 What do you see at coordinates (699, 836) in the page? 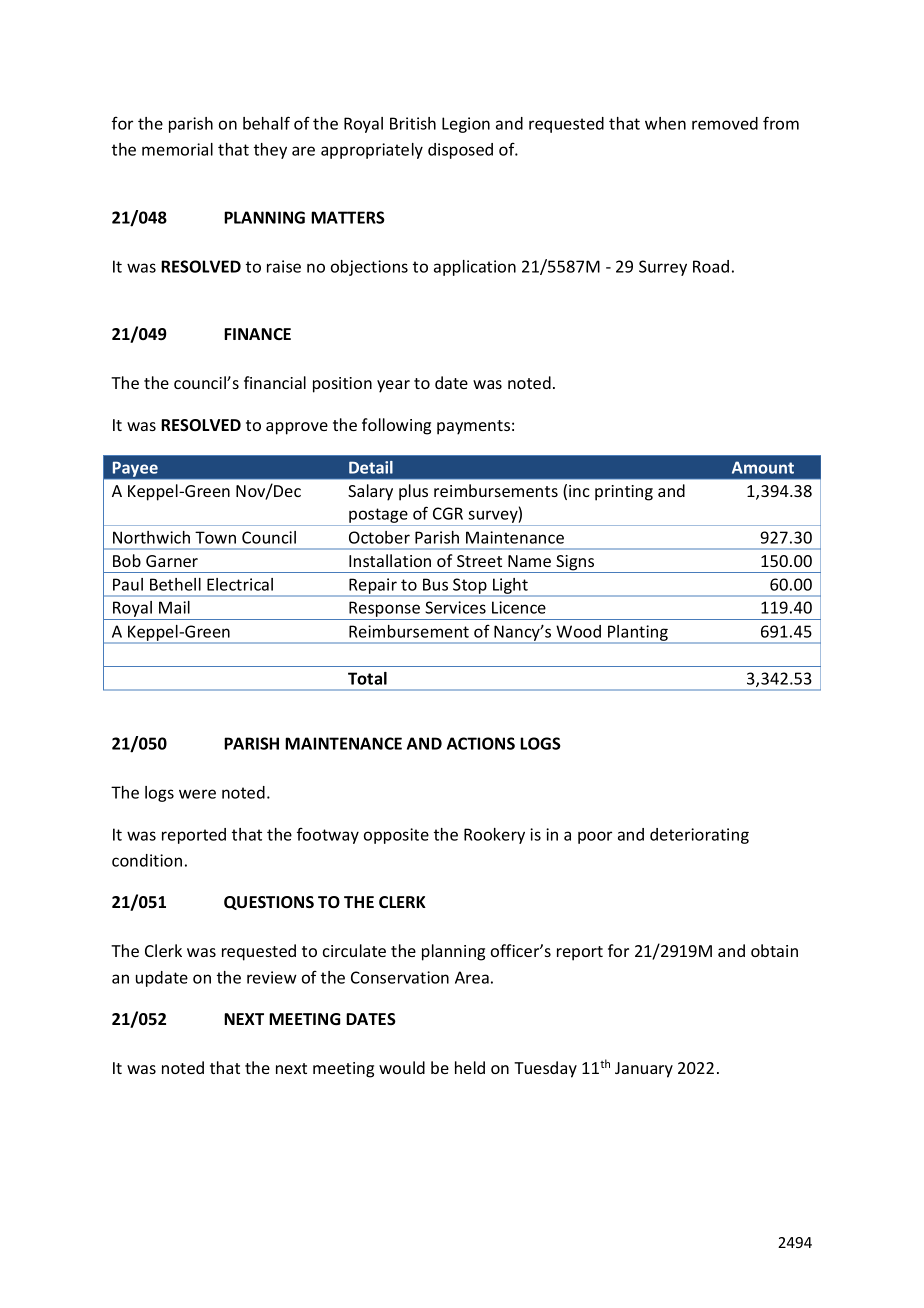
I see `deteriorating` at bounding box center [699, 836].
